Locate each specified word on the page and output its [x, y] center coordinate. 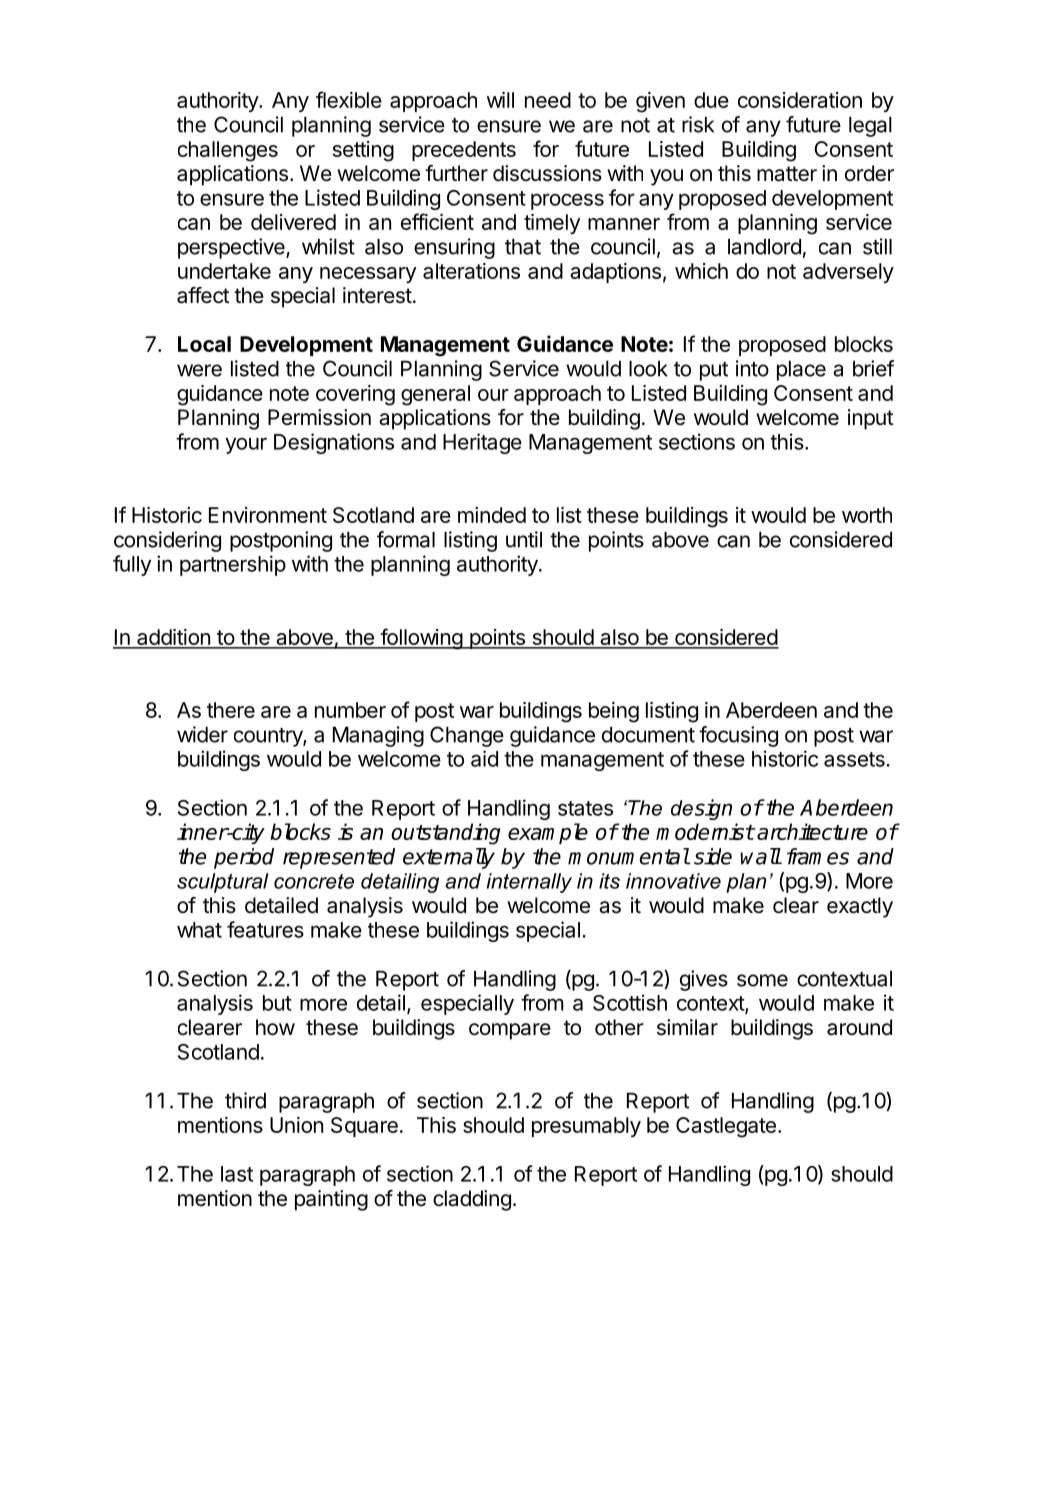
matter [787, 174]
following [421, 639]
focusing [738, 736]
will [500, 100]
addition [173, 638]
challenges [228, 151]
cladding [472, 1200]
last [237, 1174]
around [859, 1027]
